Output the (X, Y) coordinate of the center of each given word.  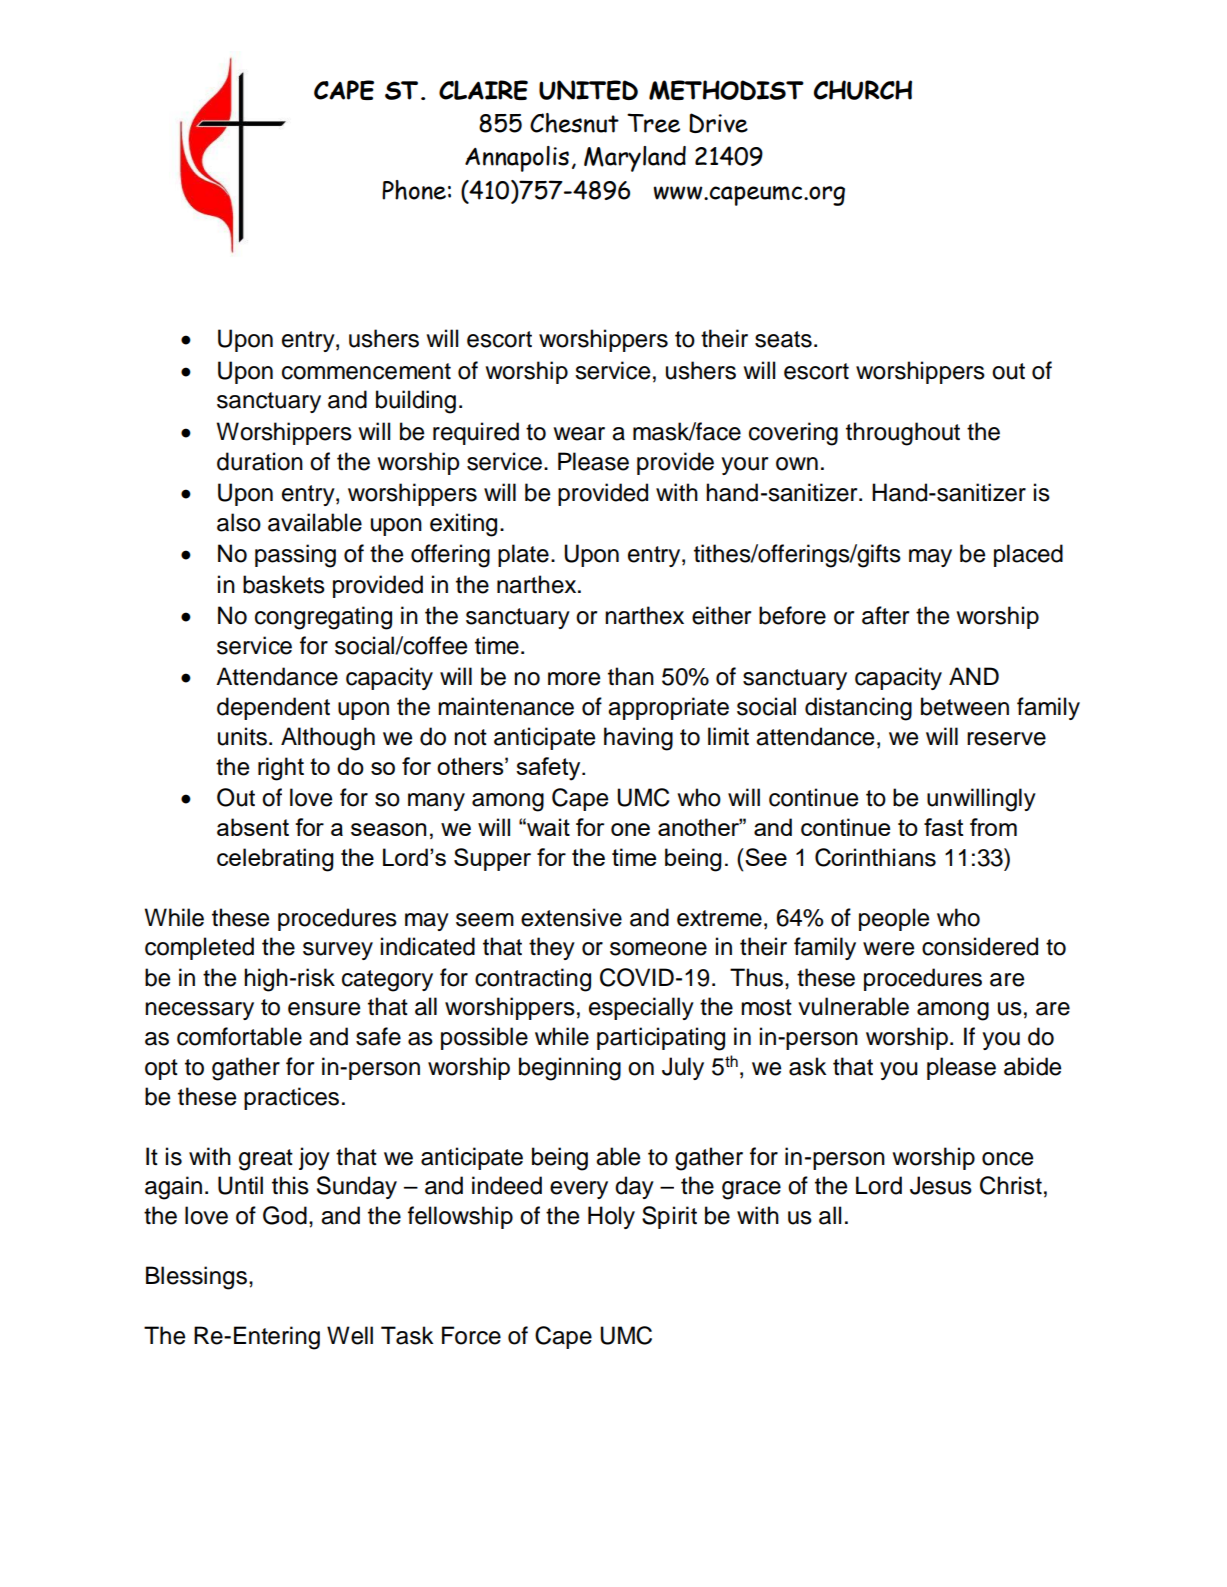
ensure (324, 1009)
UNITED (588, 90)
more (574, 679)
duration (260, 461)
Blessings (196, 1278)
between (965, 706)
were (888, 949)
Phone (414, 190)
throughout (903, 434)
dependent (273, 708)
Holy (611, 1217)
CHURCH (863, 90)
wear (579, 434)
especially (641, 1008)
